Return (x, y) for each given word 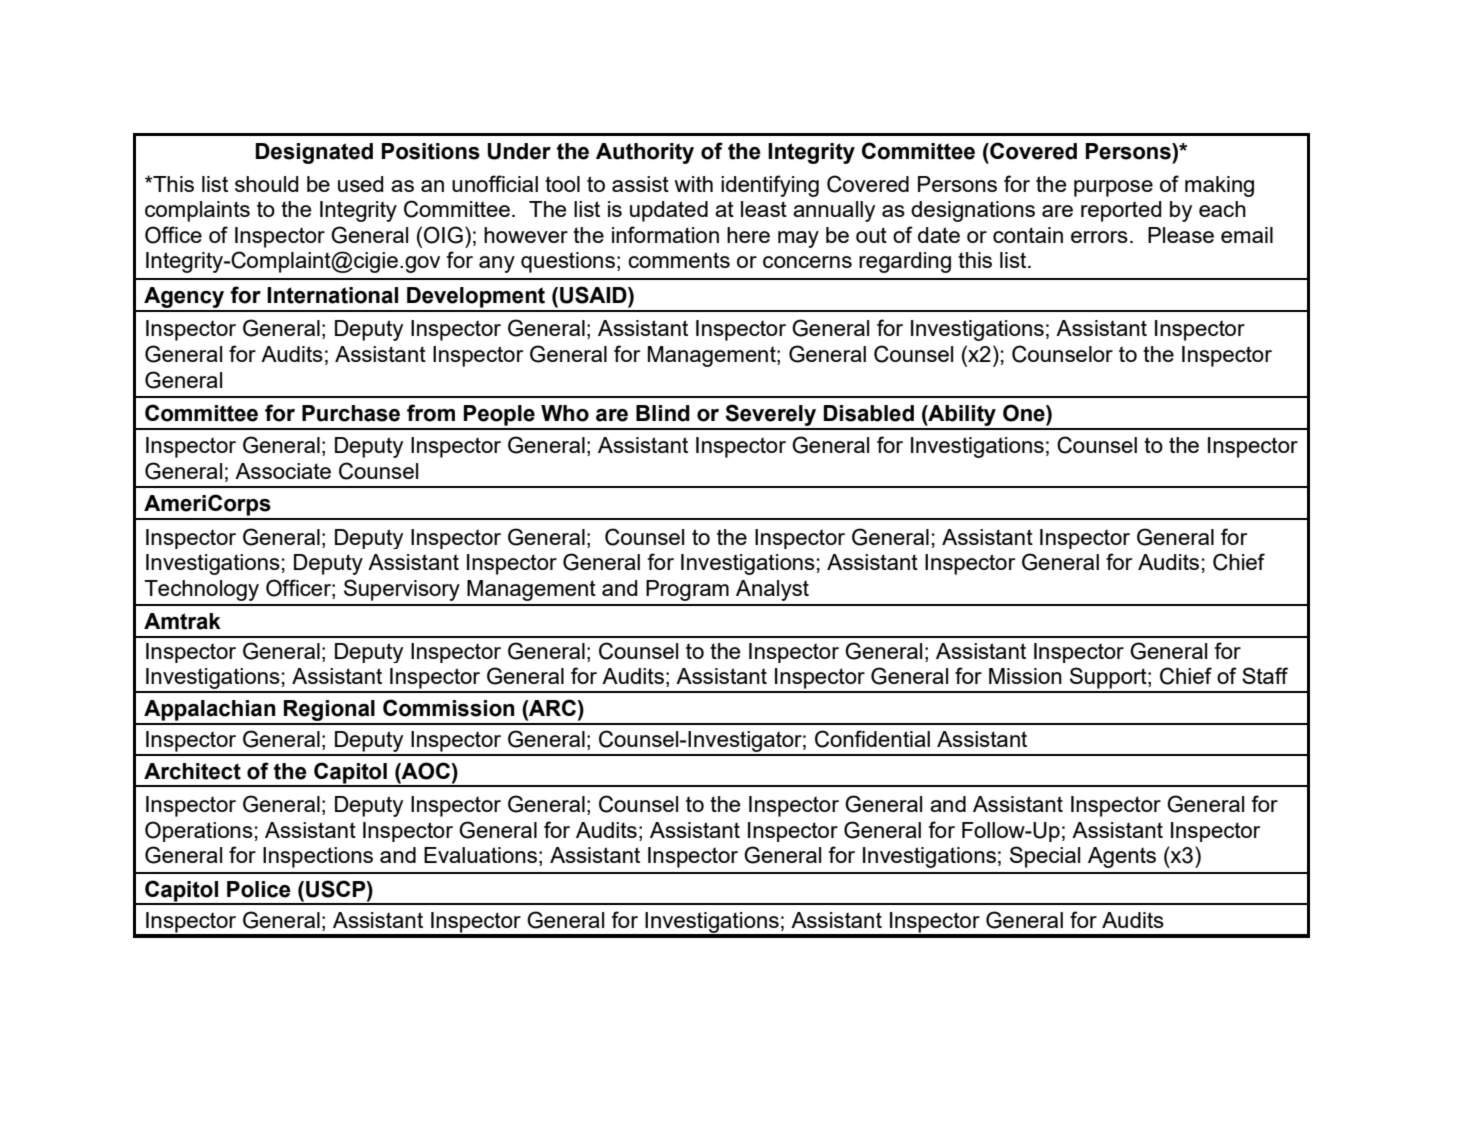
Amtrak (182, 621)
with (693, 184)
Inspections (318, 857)
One (1025, 413)
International (332, 295)
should (267, 184)
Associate (283, 471)
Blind (663, 413)
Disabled (869, 413)
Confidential (872, 739)
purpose (1113, 188)
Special (1045, 857)
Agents (1122, 857)
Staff (1265, 675)
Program (687, 590)
